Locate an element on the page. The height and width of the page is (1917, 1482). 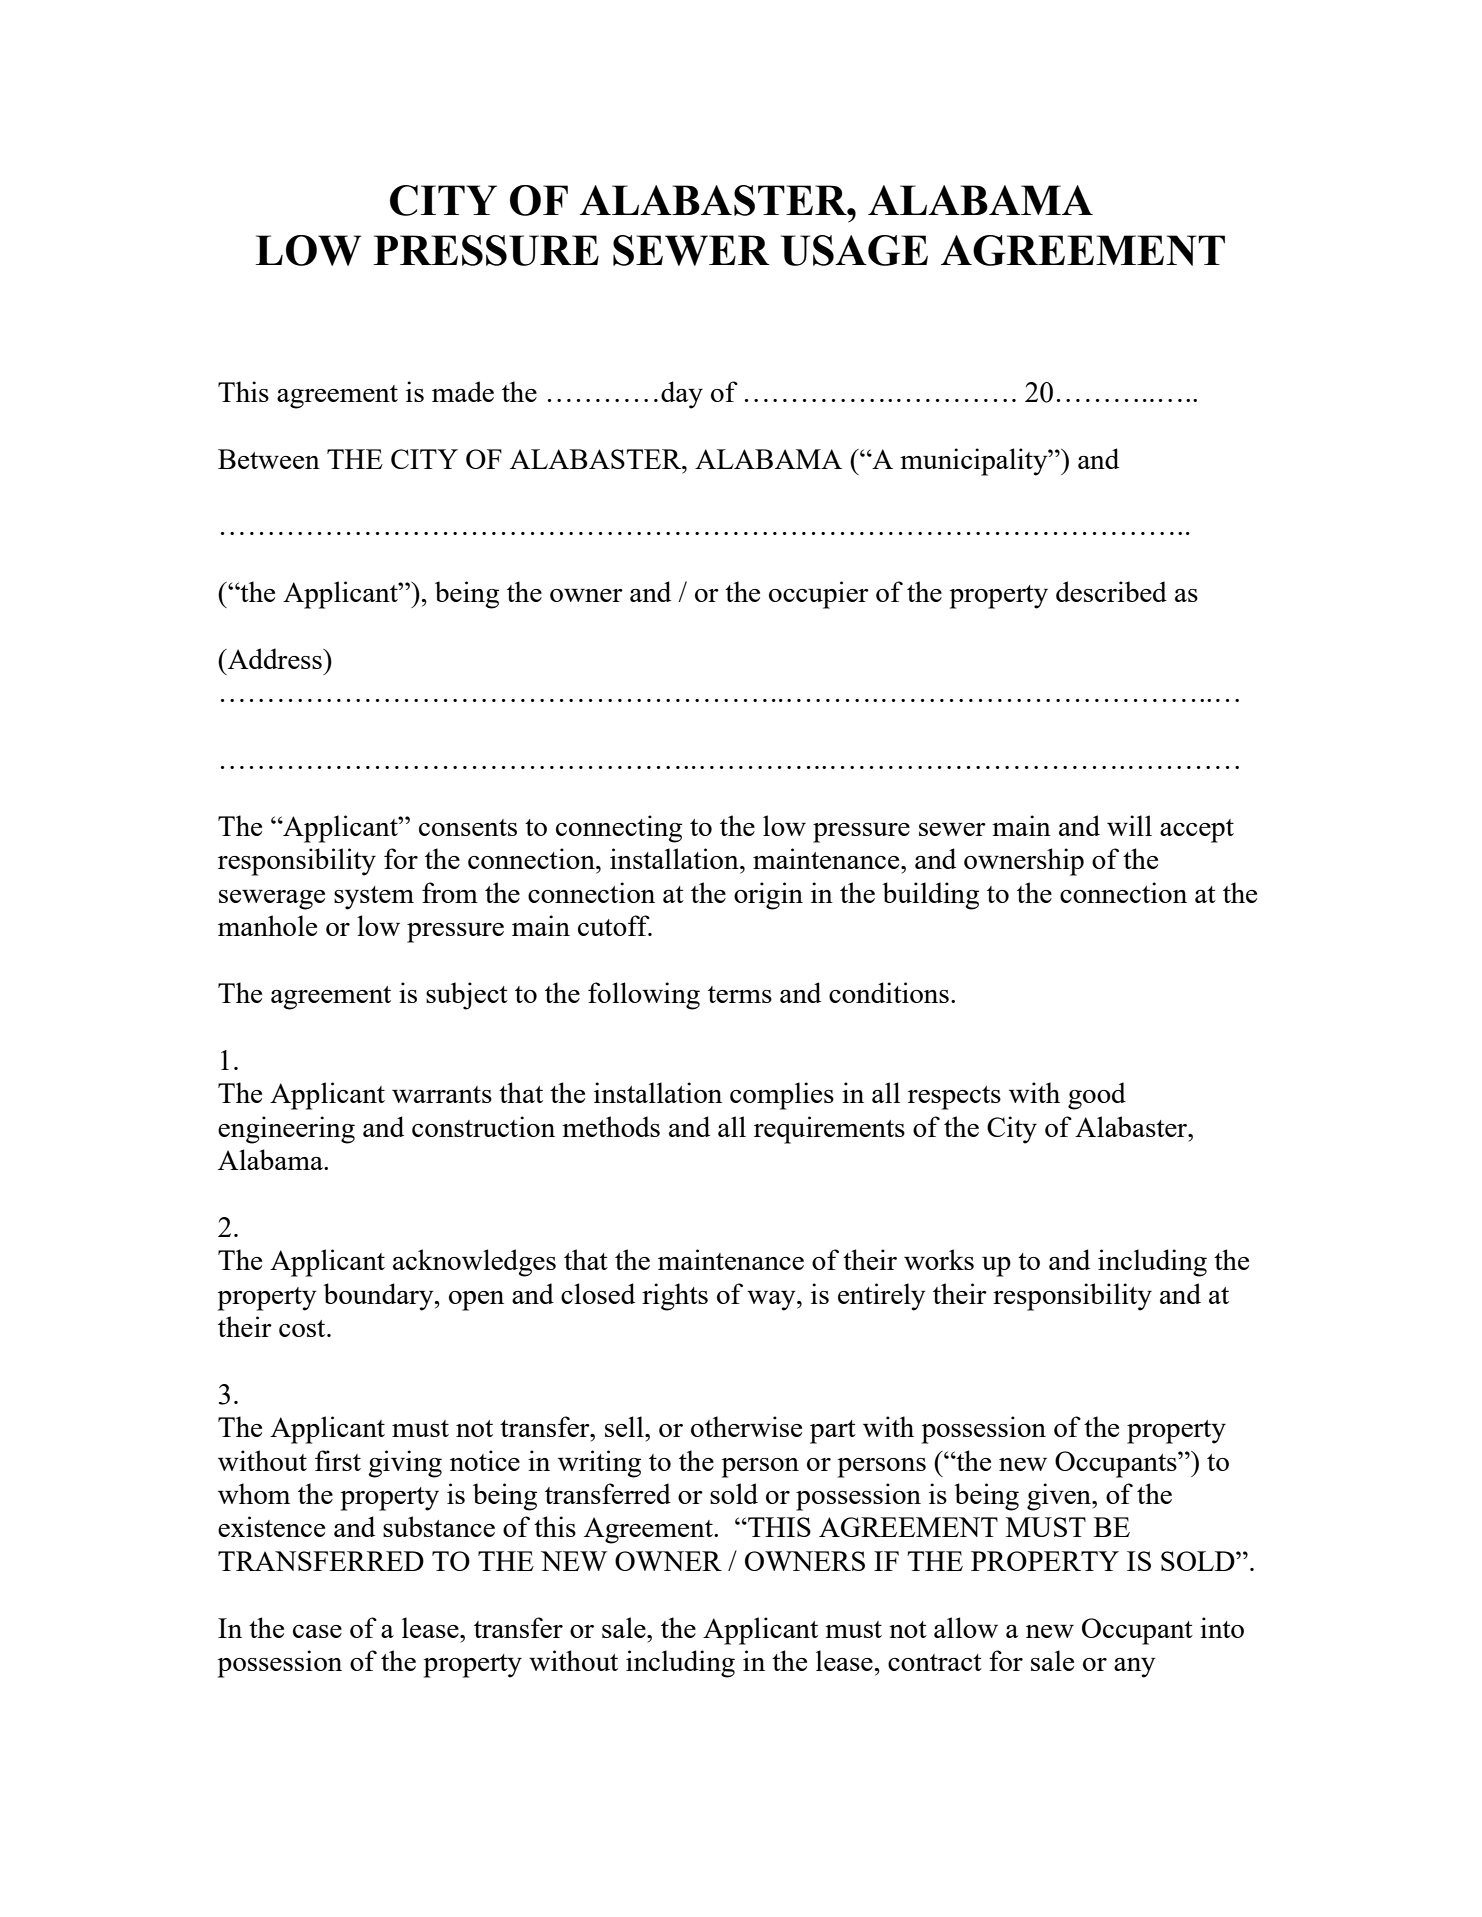
made is located at coordinates (463, 391).
